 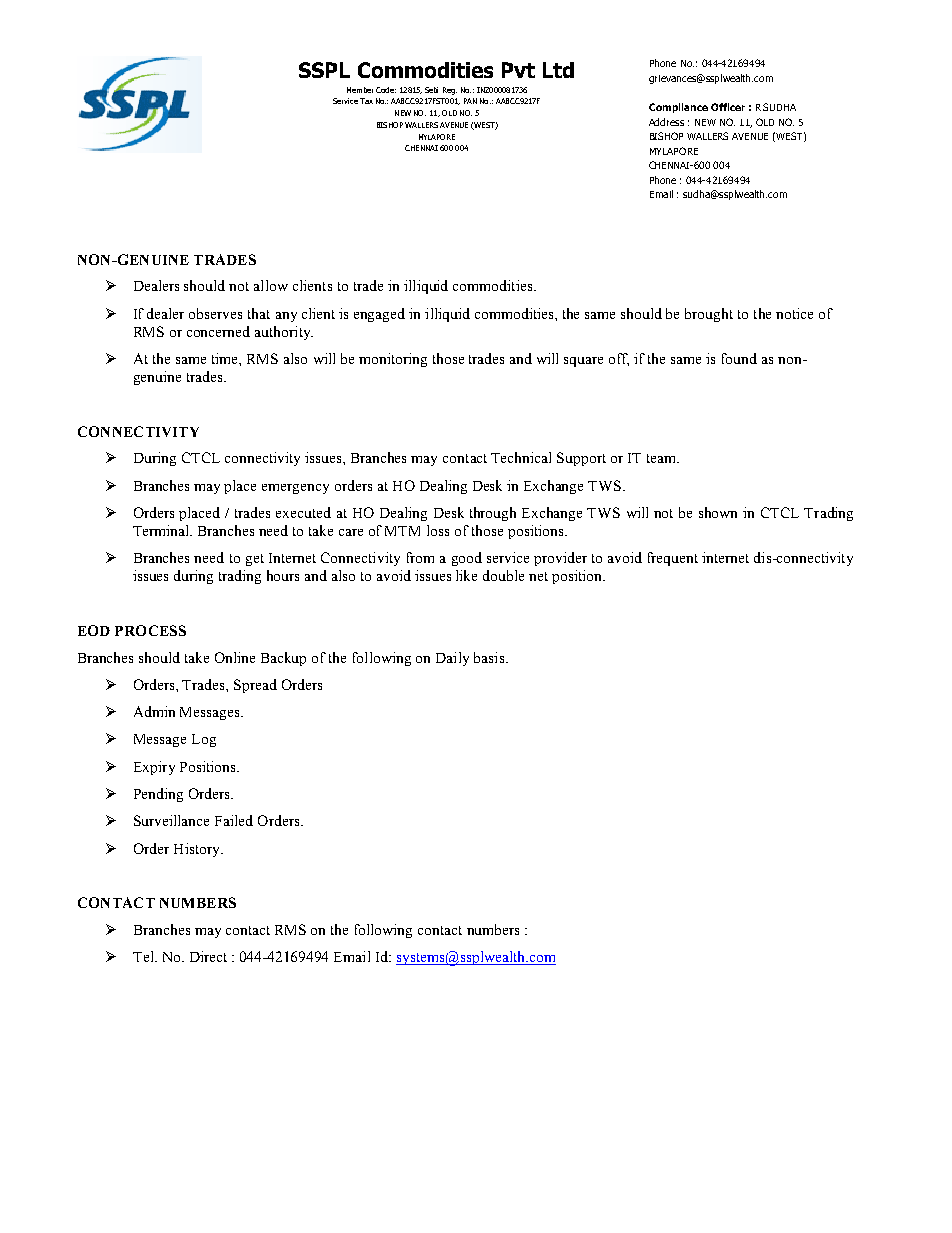 I want to click on Direct, so click(x=208, y=956).
